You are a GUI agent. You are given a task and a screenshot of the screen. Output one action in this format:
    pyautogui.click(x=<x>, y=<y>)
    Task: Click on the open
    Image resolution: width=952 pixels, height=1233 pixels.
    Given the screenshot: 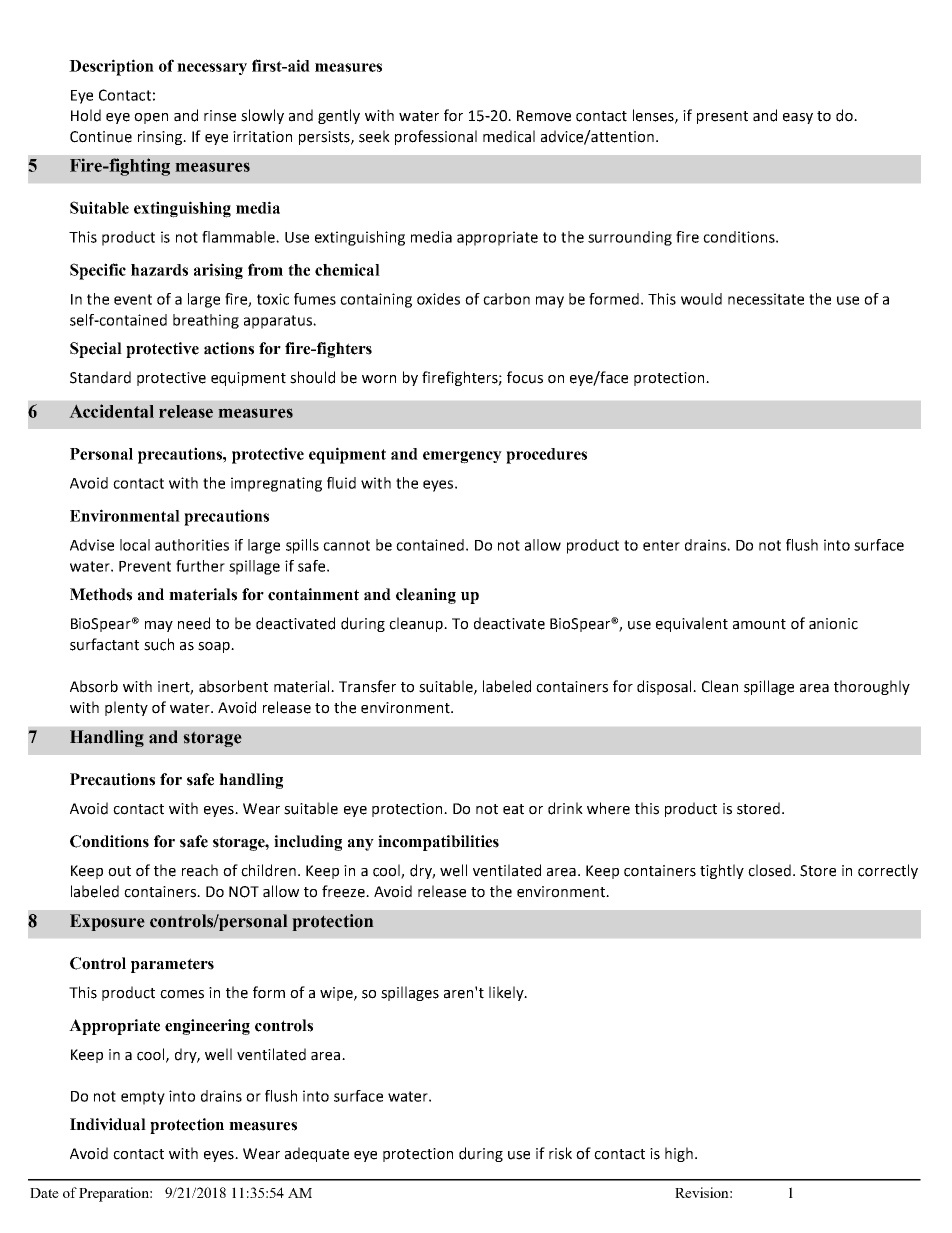 What is the action you would take?
    pyautogui.click(x=151, y=118)
